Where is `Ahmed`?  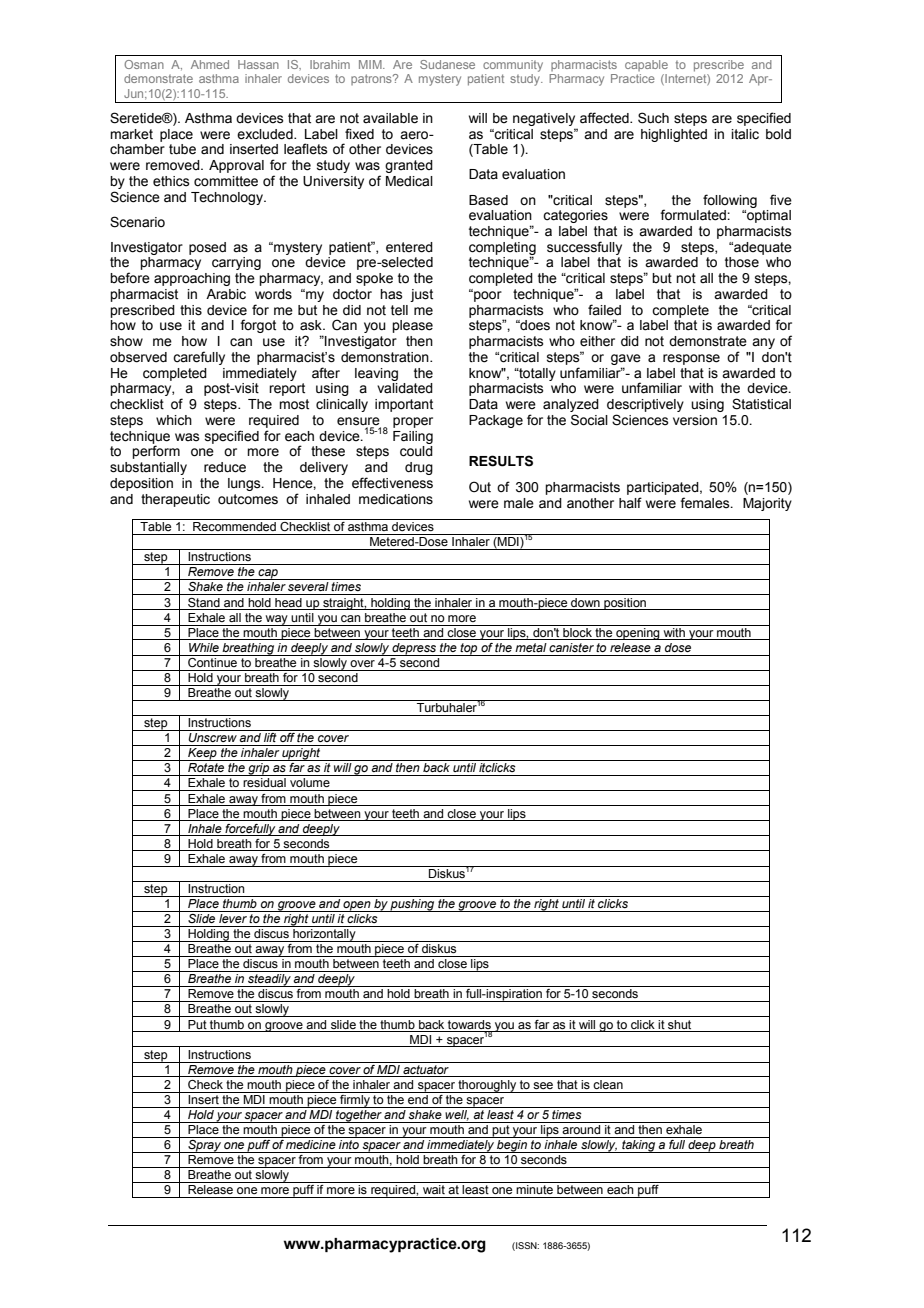 Ahmed is located at coordinates (210, 64).
